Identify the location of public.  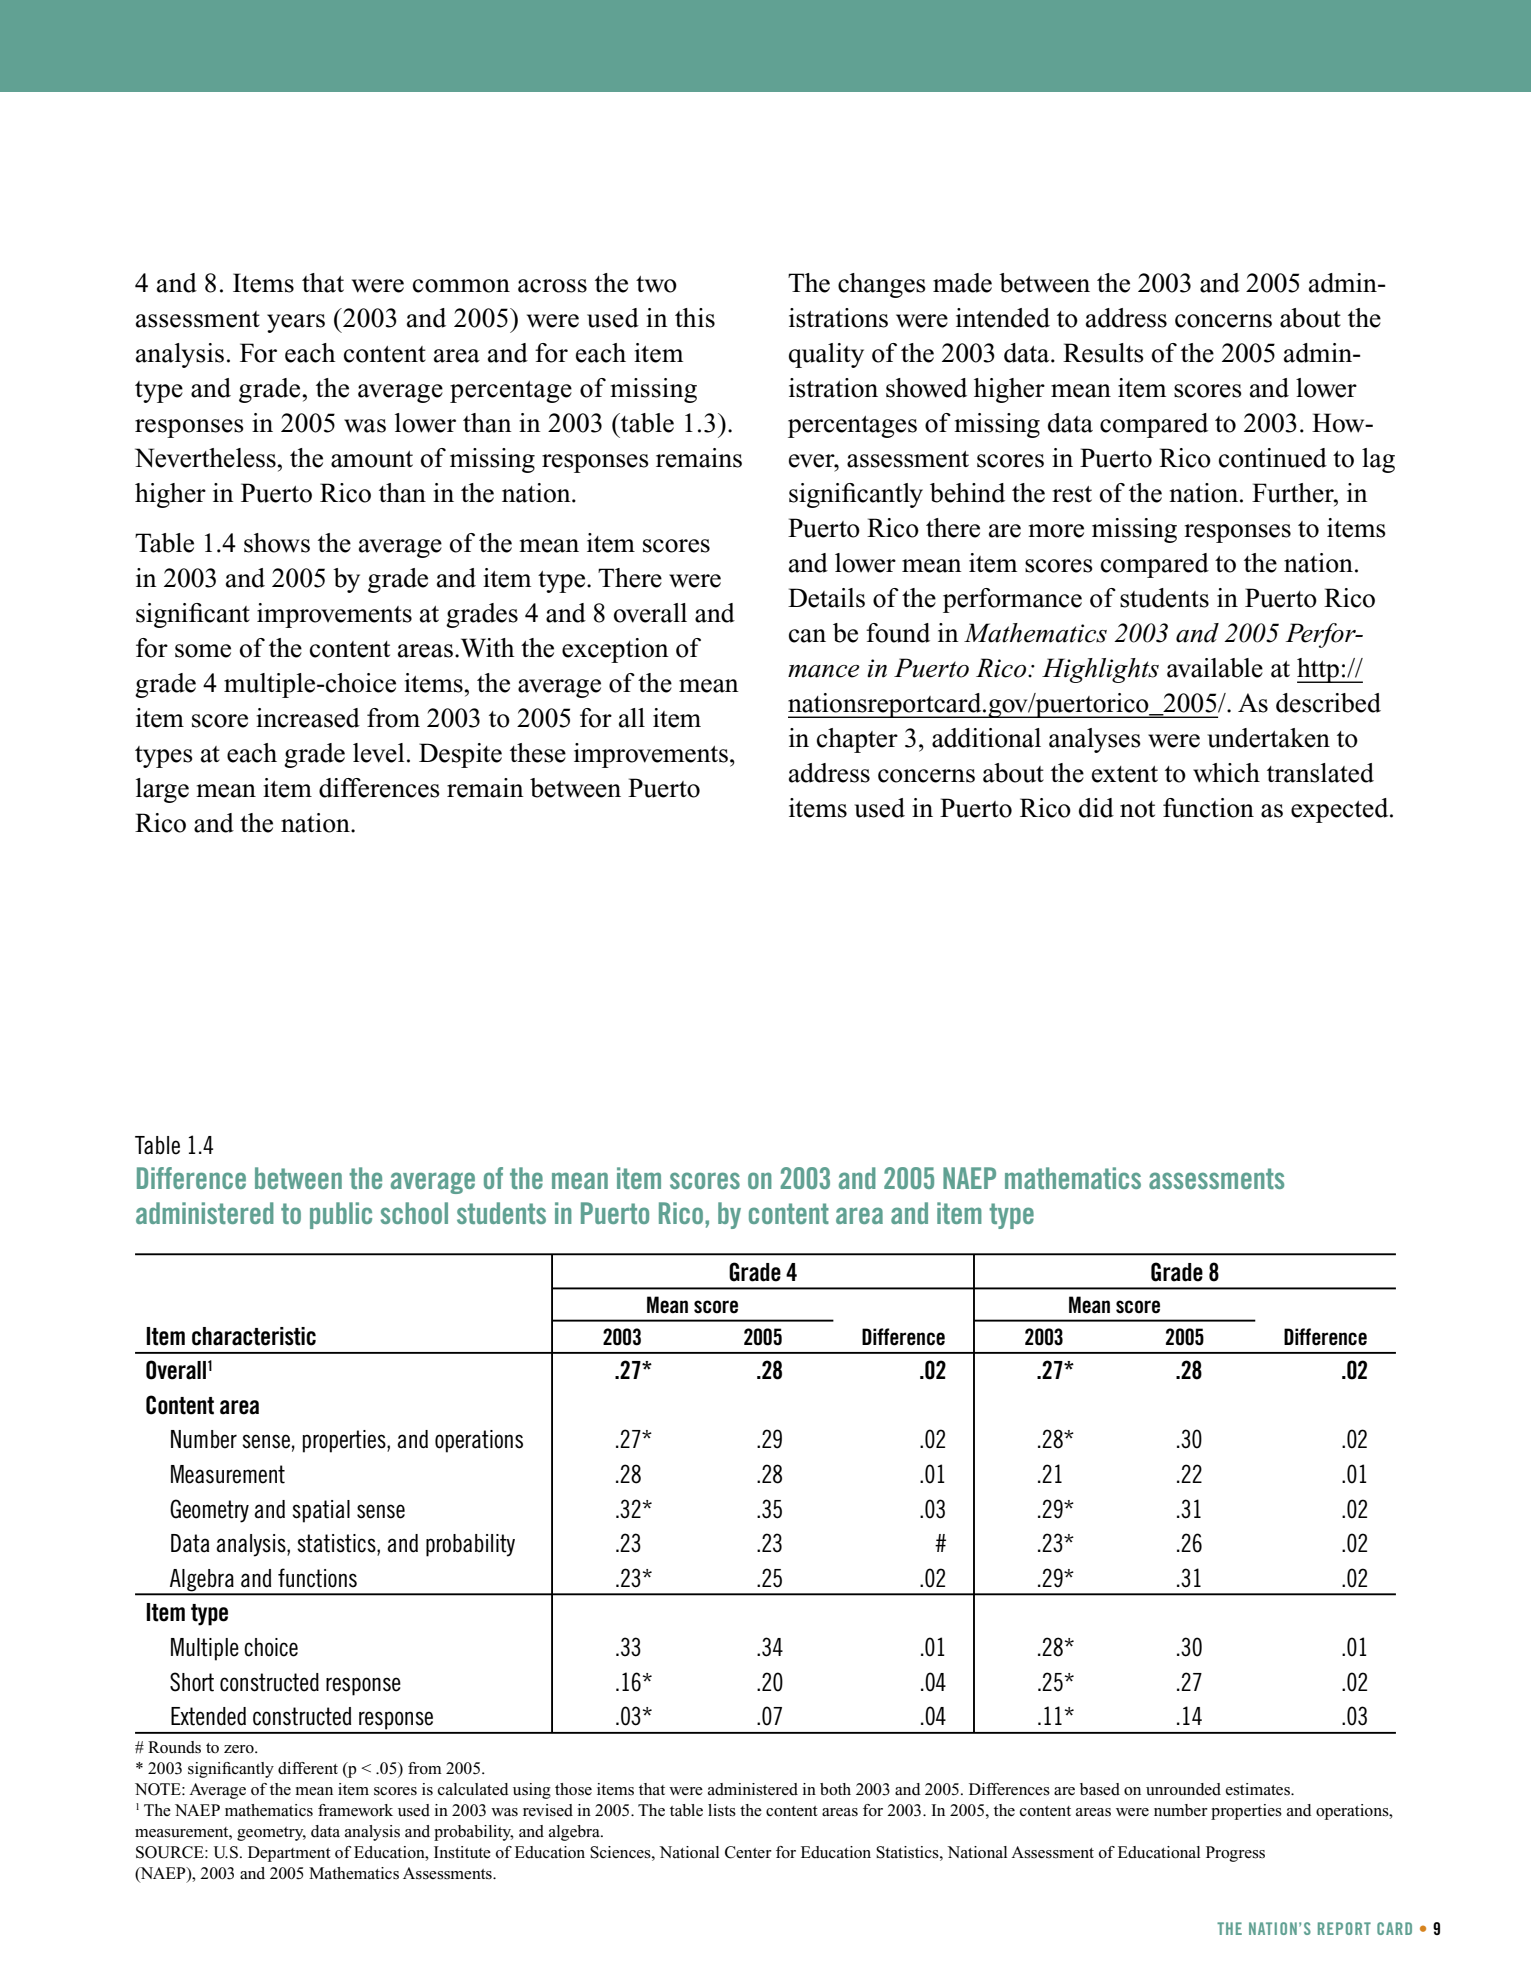
(341, 1215).
